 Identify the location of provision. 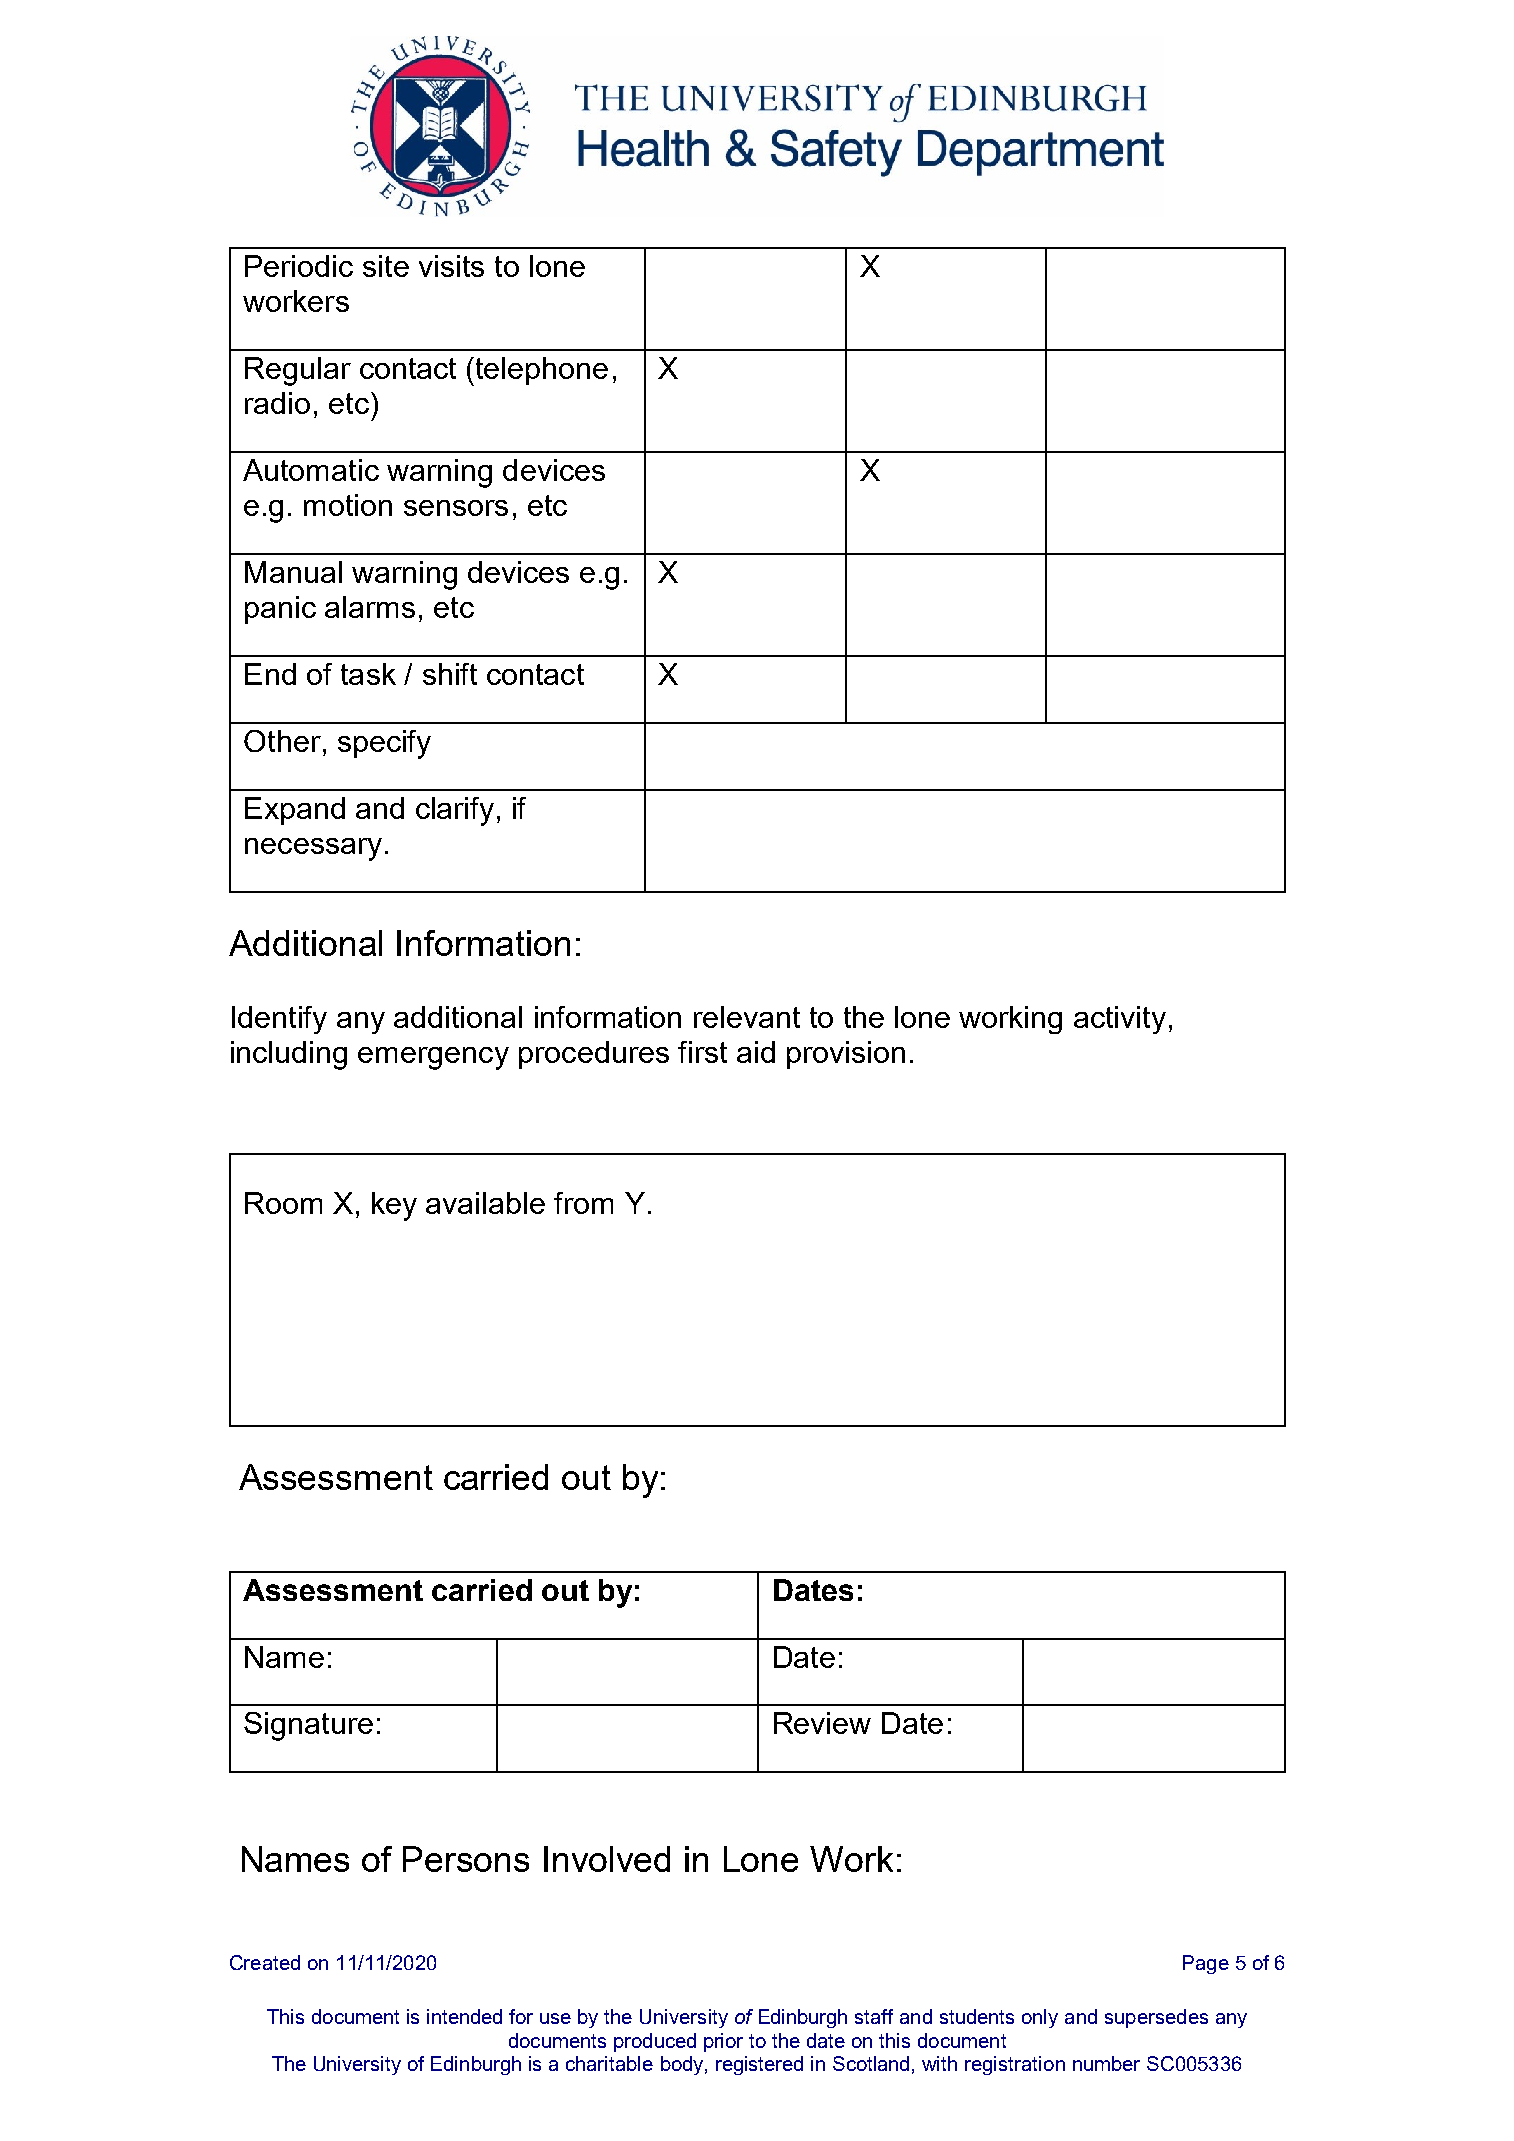
(846, 1055).
